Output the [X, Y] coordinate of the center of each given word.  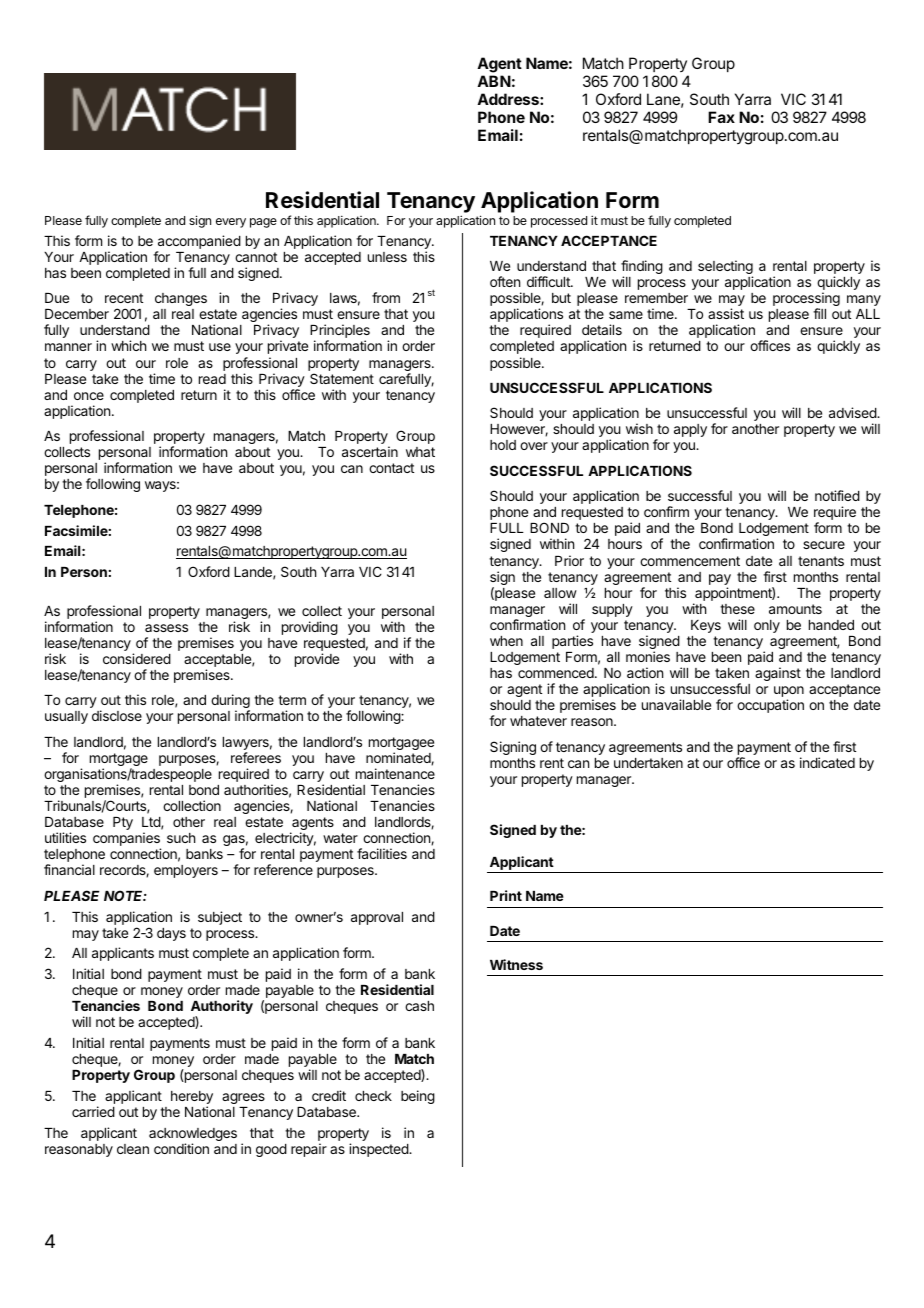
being [418, 1097]
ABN [494, 81]
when [506, 641]
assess [166, 628]
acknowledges [193, 1136]
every [231, 223]
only [767, 626]
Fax [721, 117]
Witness [516, 964]
